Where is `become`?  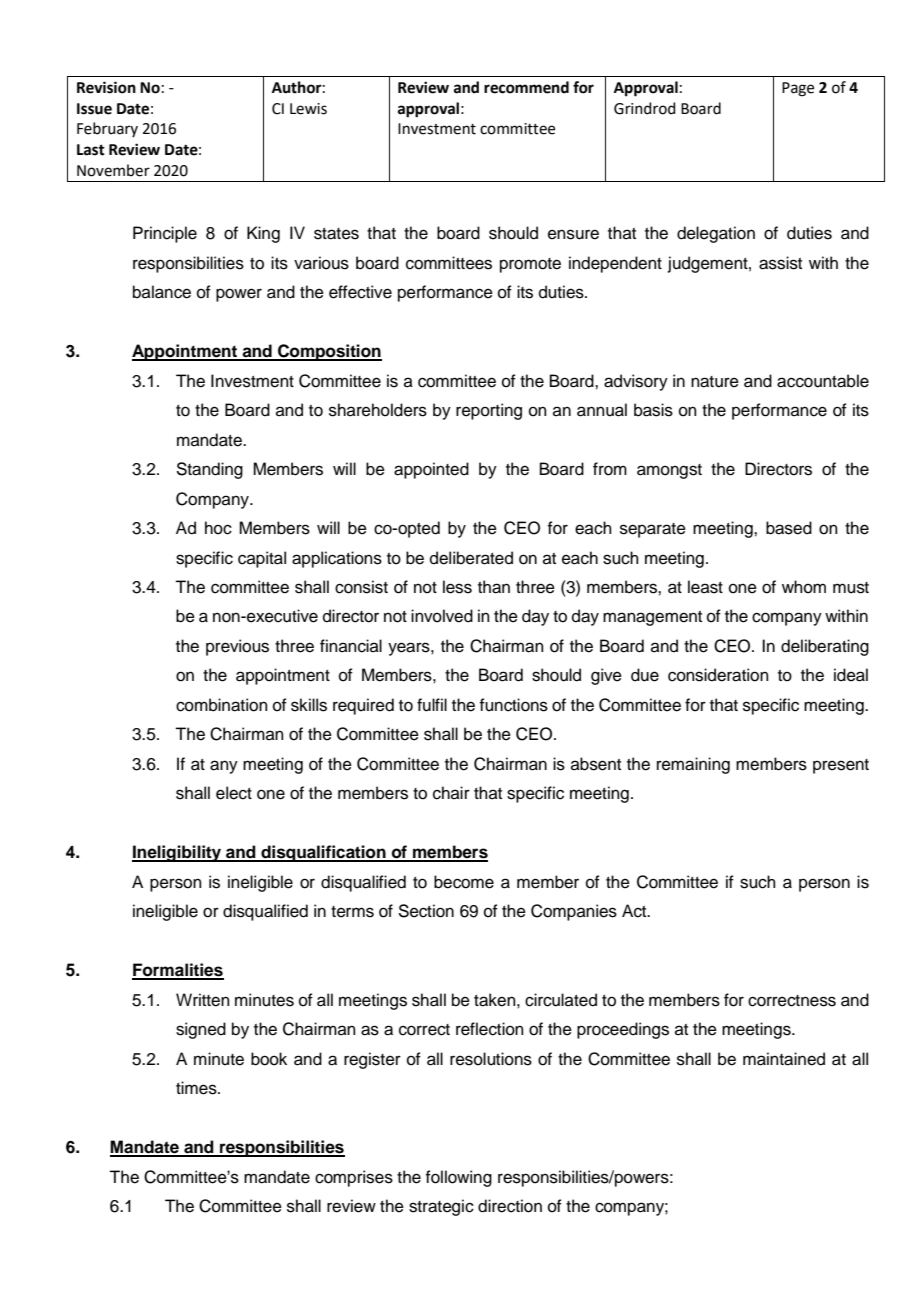
become is located at coordinates (464, 882).
